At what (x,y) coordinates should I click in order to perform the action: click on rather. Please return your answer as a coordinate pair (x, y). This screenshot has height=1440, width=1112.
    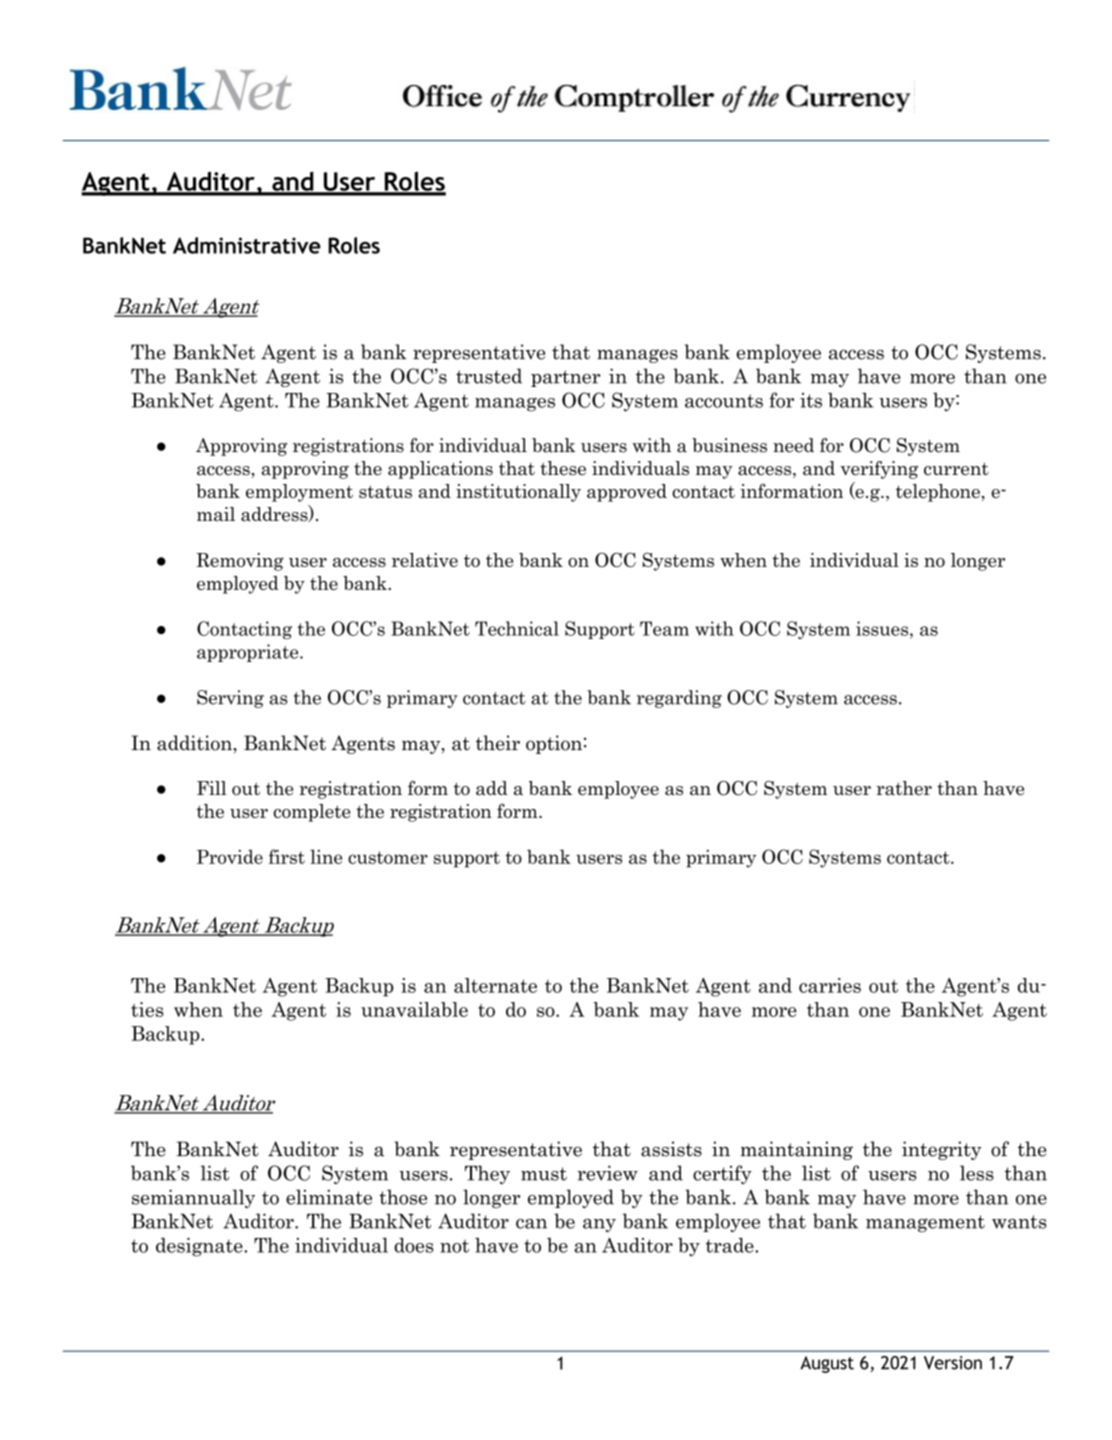
    Looking at the image, I should click on (904, 788).
